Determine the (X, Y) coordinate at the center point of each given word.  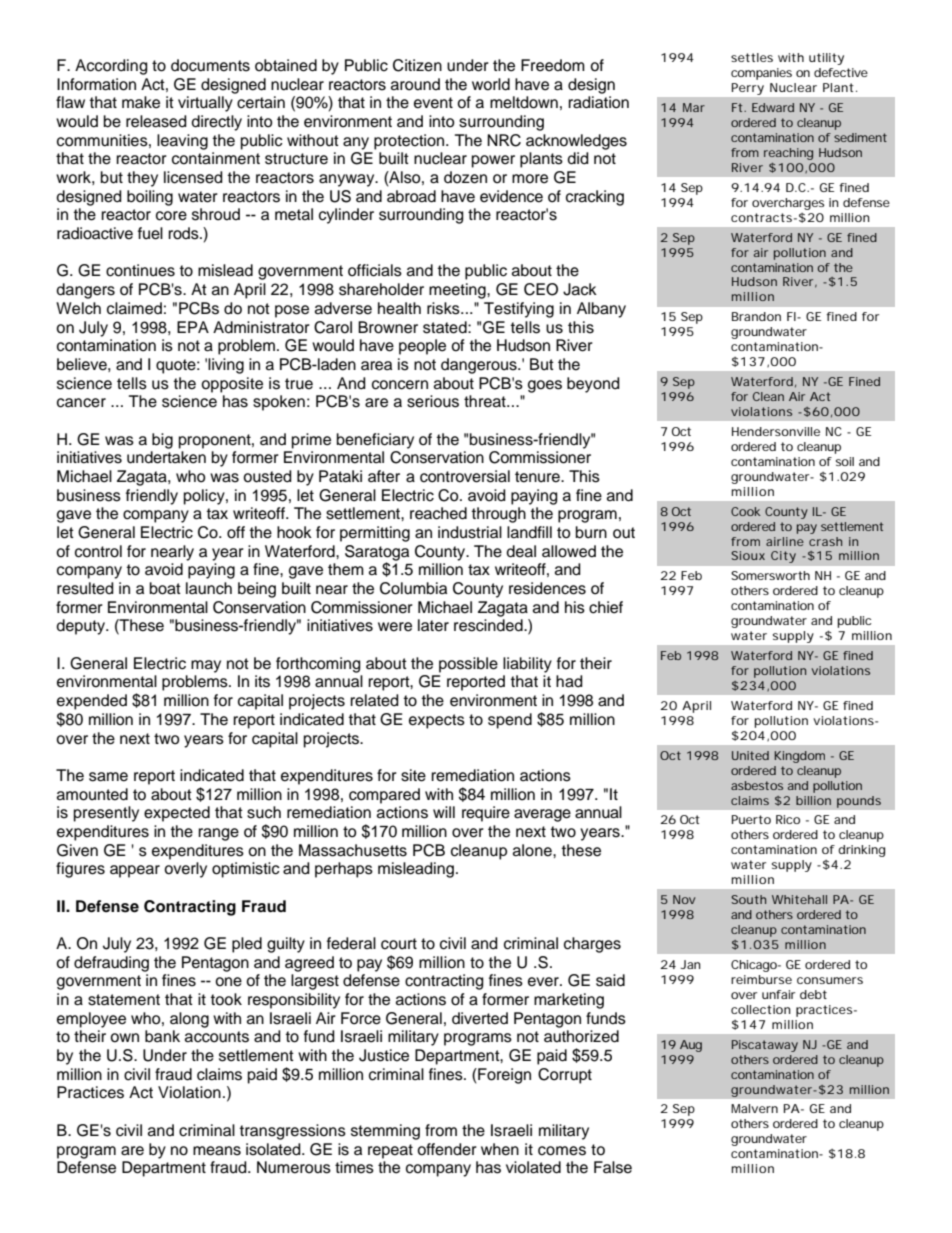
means (217, 1151)
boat (165, 588)
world (491, 84)
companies (761, 74)
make (141, 102)
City (783, 557)
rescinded (489, 625)
